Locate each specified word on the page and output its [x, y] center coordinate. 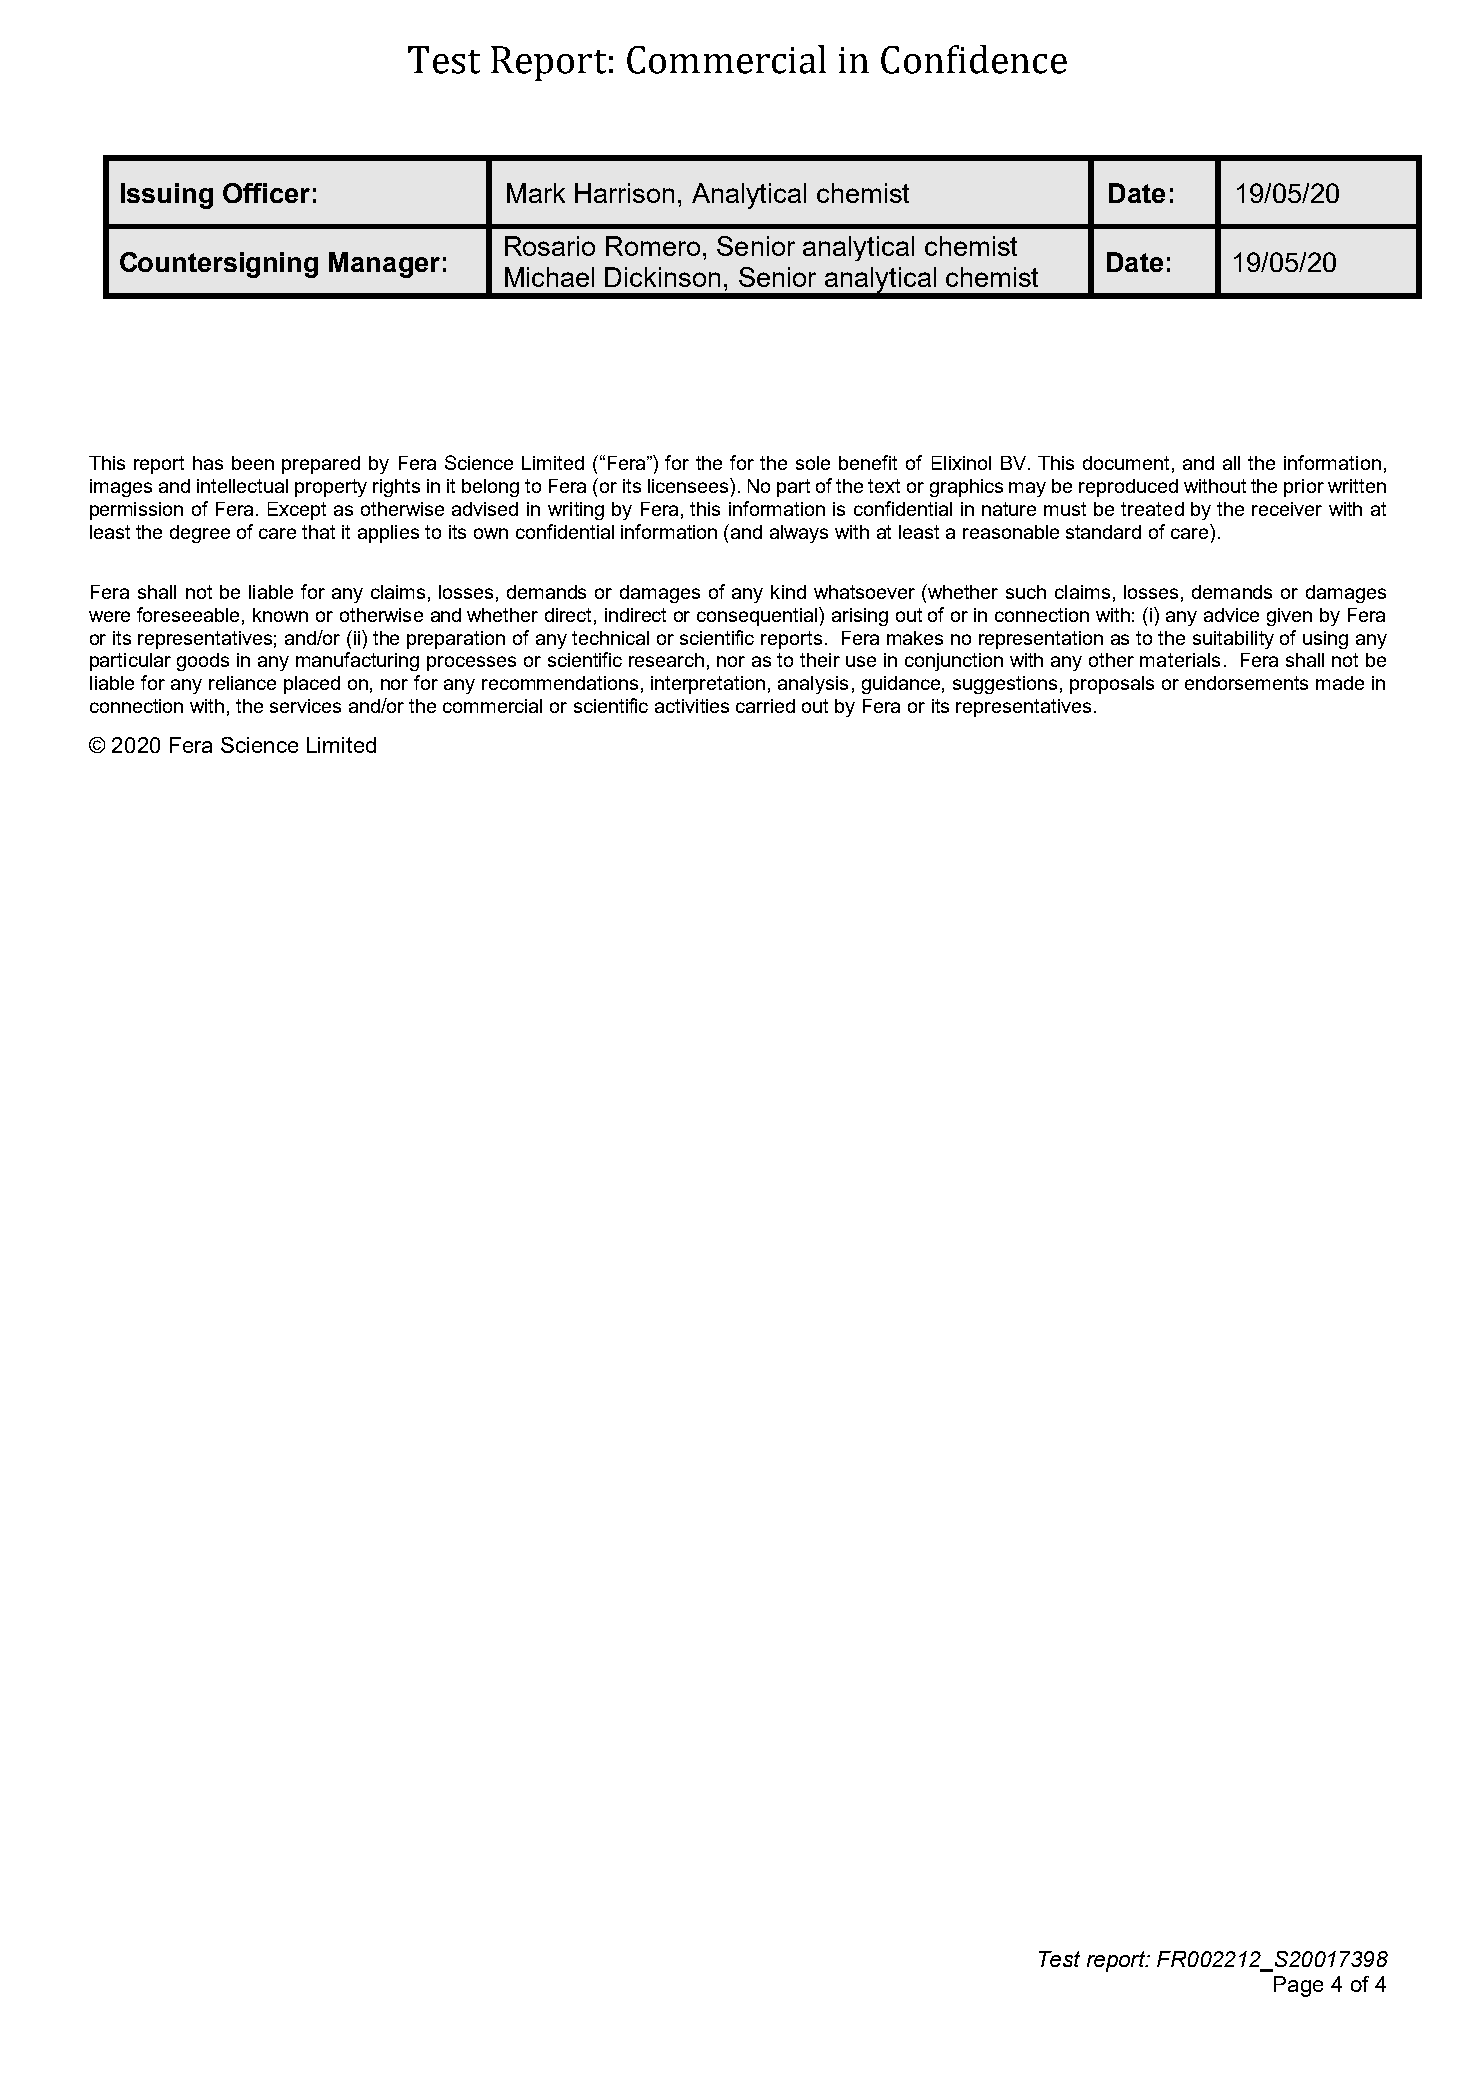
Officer [266, 193]
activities [692, 706]
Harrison [624, 193]
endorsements [1246, 683]
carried [765, 706]
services [305, 706]
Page [1298, 1986]
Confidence [974, 59]
